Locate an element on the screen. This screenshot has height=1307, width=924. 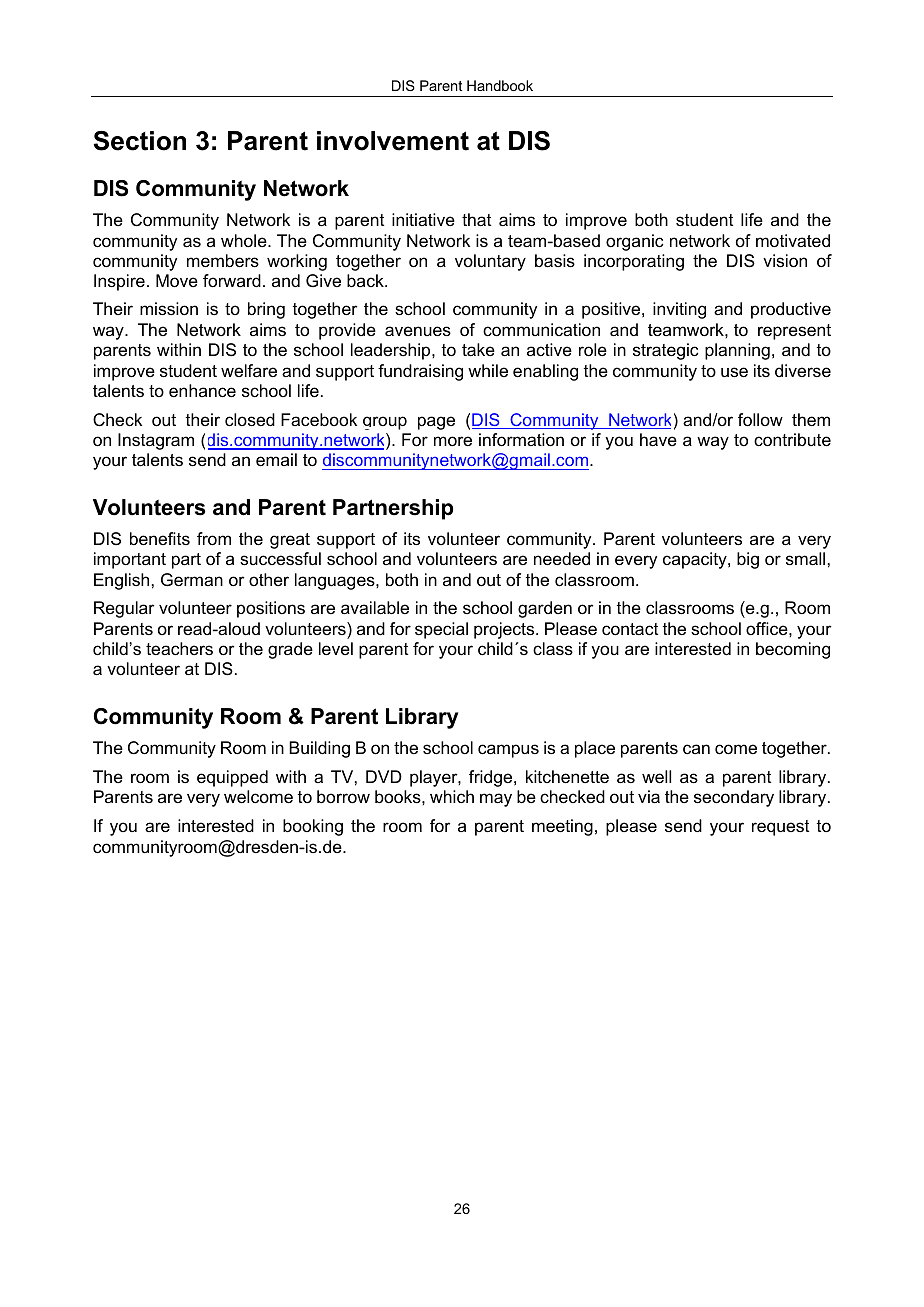
motivated is located at coordinates (793, 241).
